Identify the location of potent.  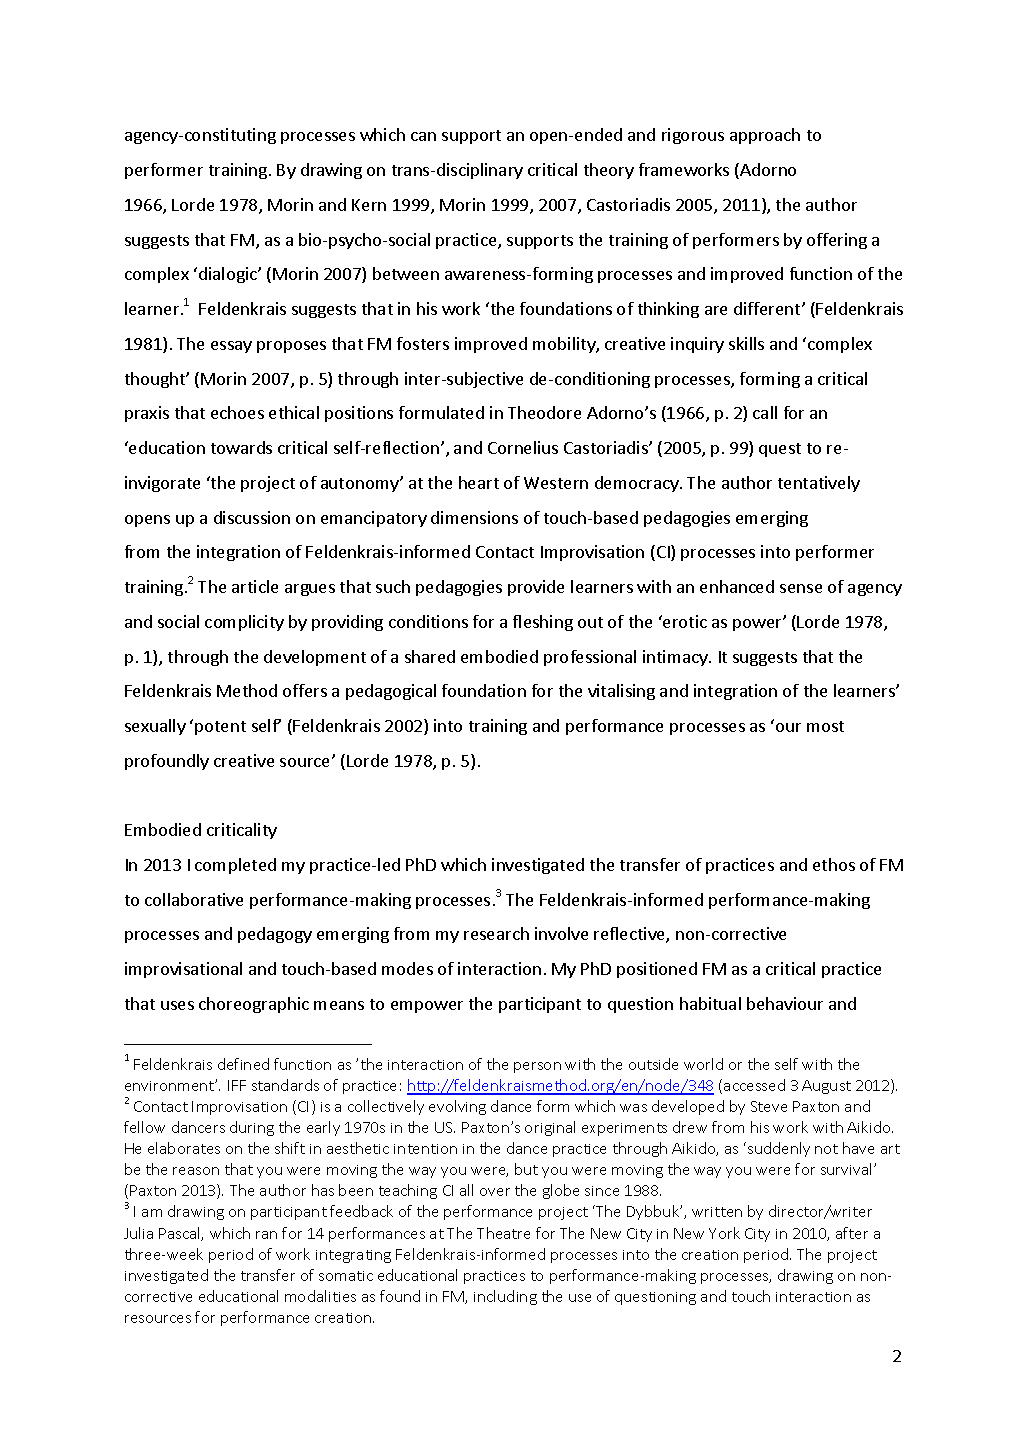
(220, 728).
